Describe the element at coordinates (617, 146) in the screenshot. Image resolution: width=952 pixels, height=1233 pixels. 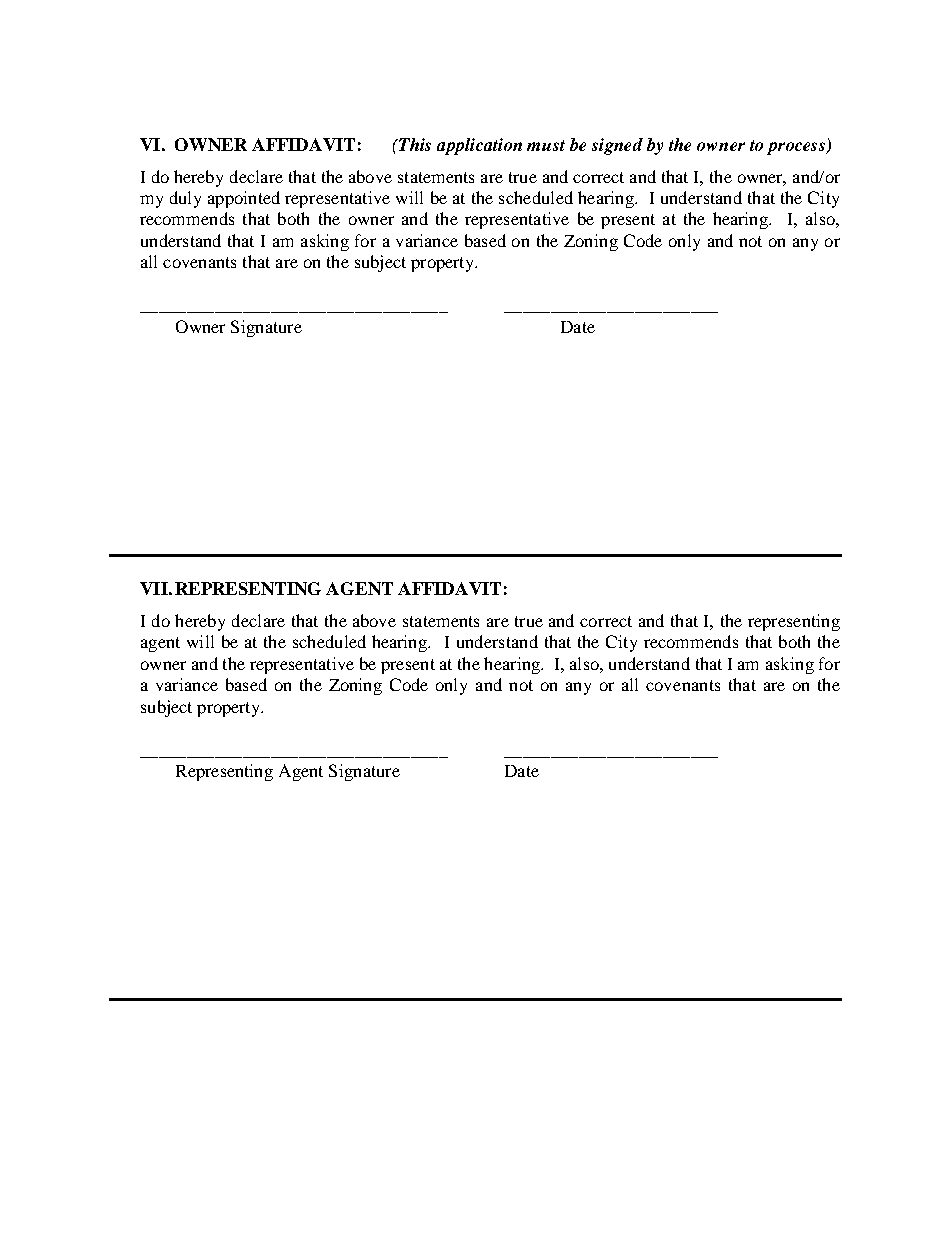
I see `signed` at that location.
